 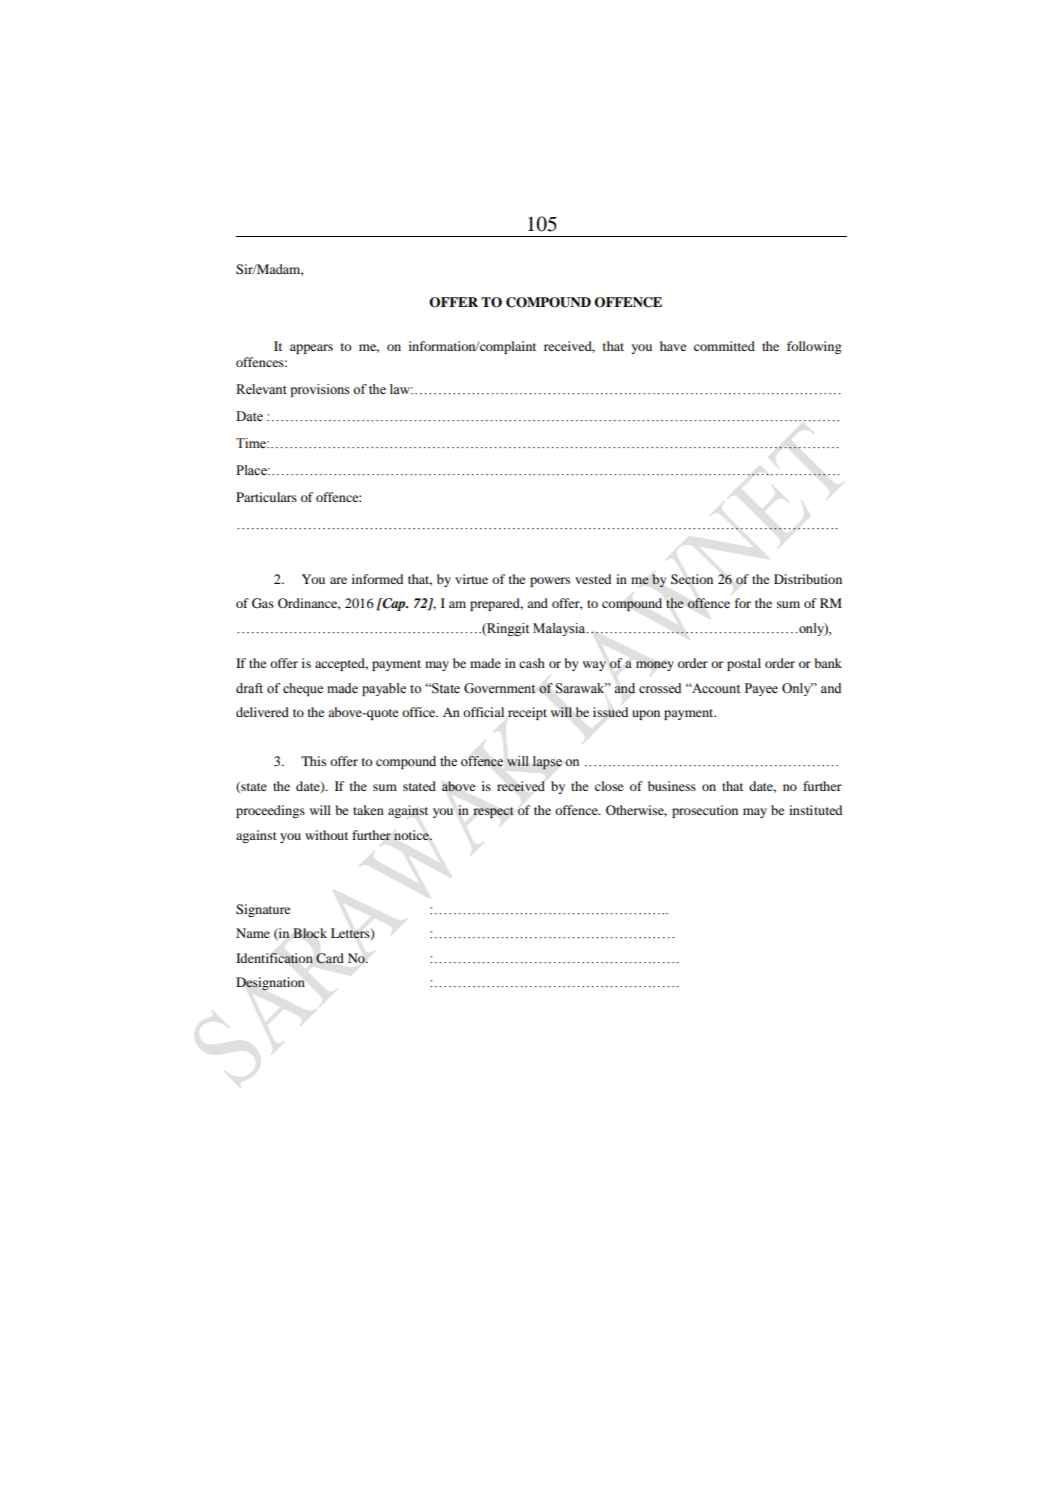 I want to click on respect, so click(x=493, y=812).
